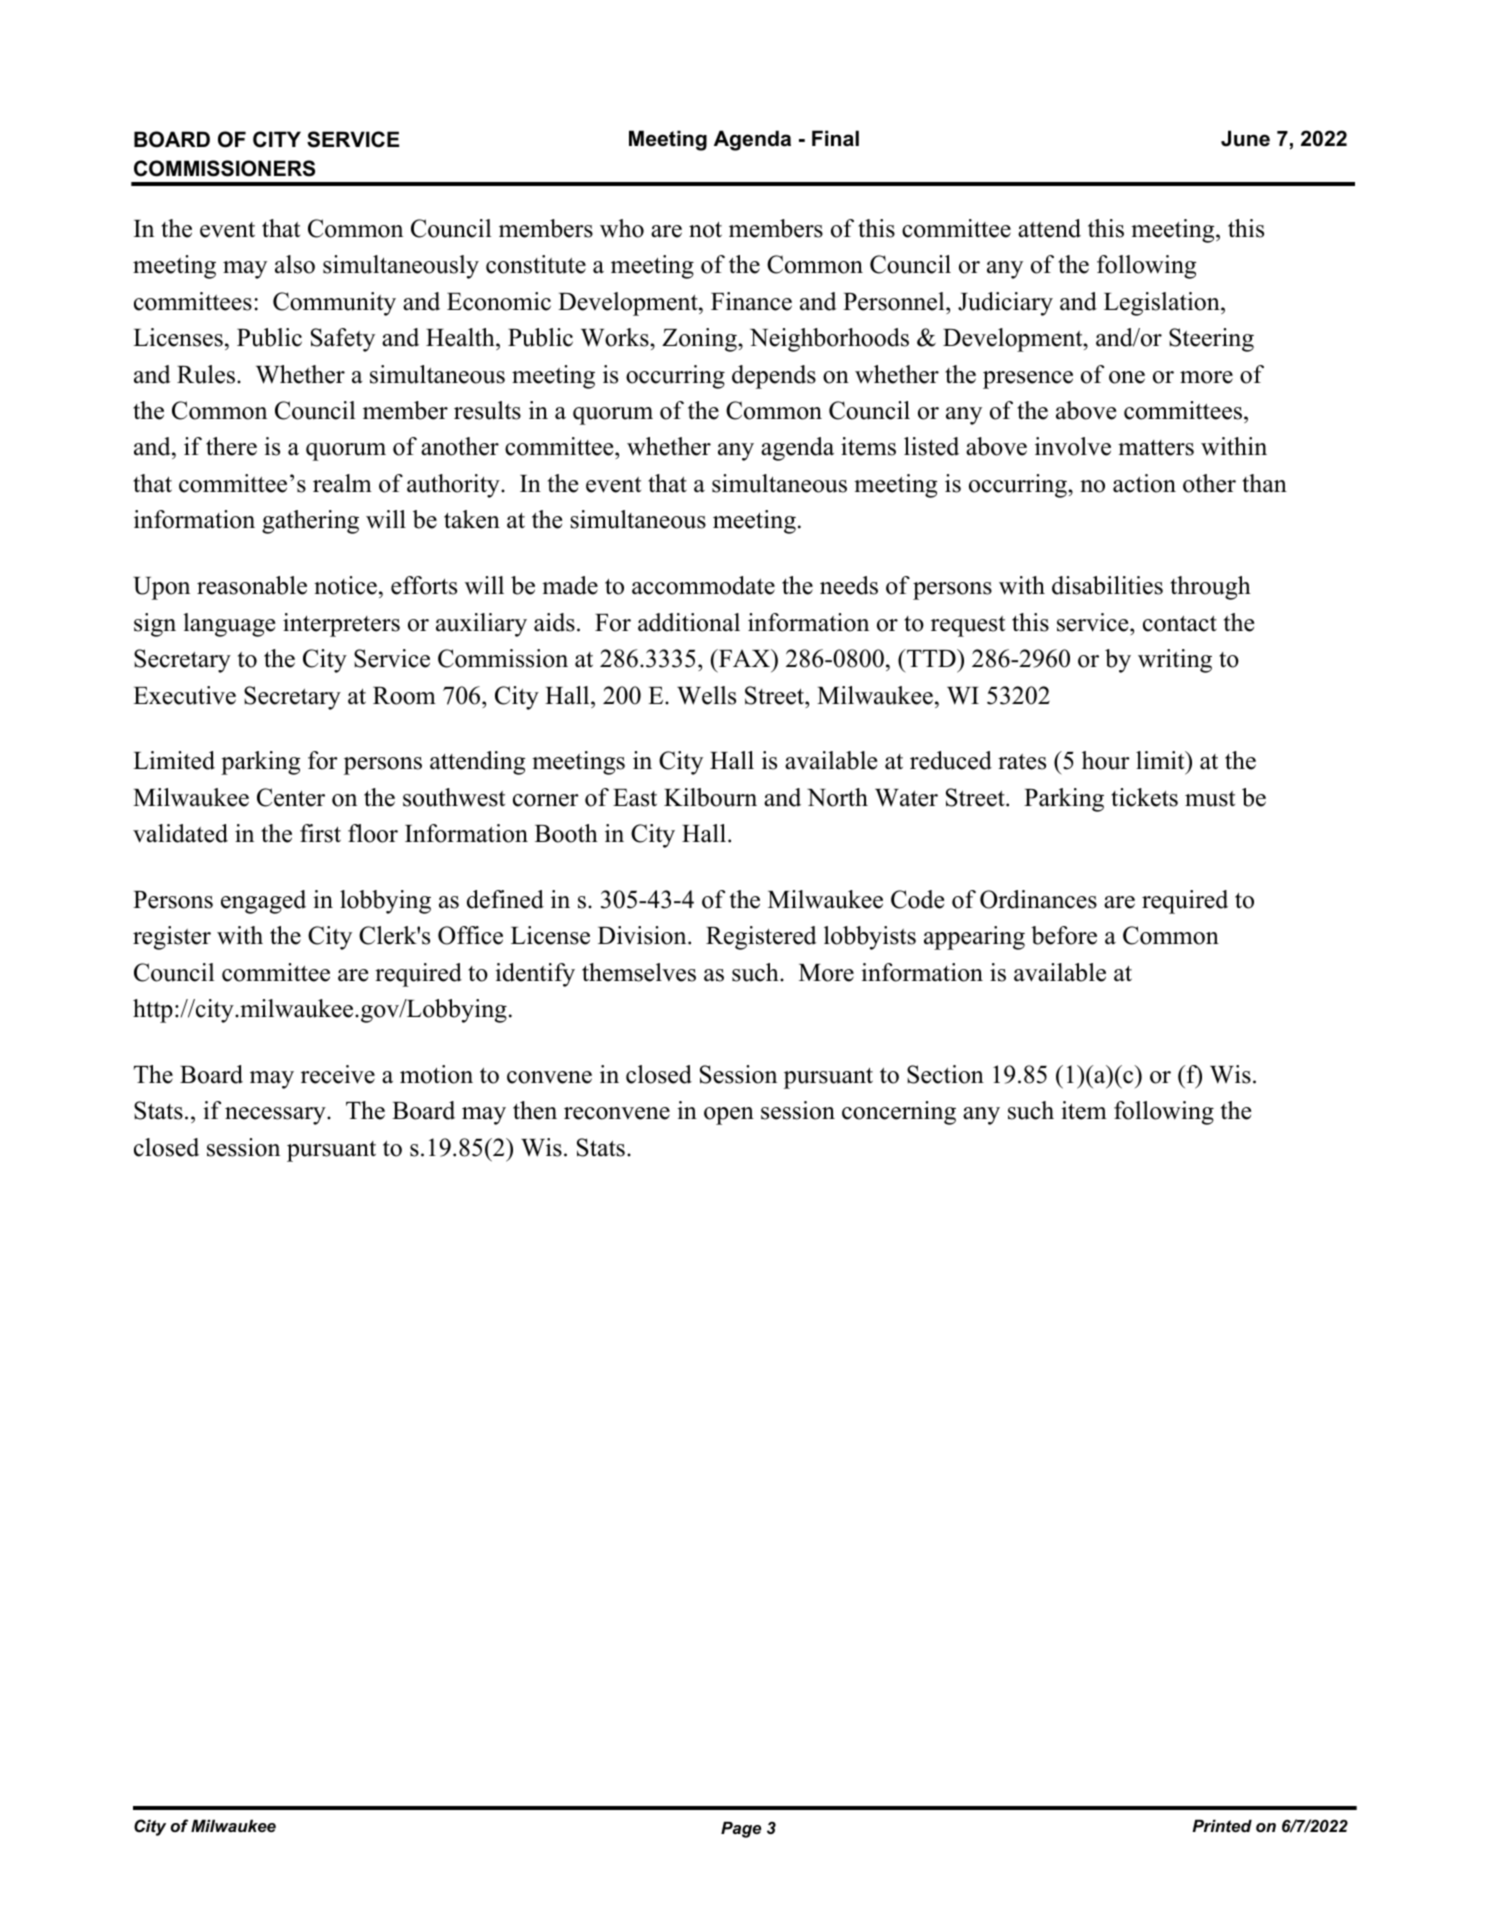 The height and width of the document is (1926, 1488). What do you see at coordinates (310, 522) in the document?
I see `gathering` at bounding box center [310, 522].
